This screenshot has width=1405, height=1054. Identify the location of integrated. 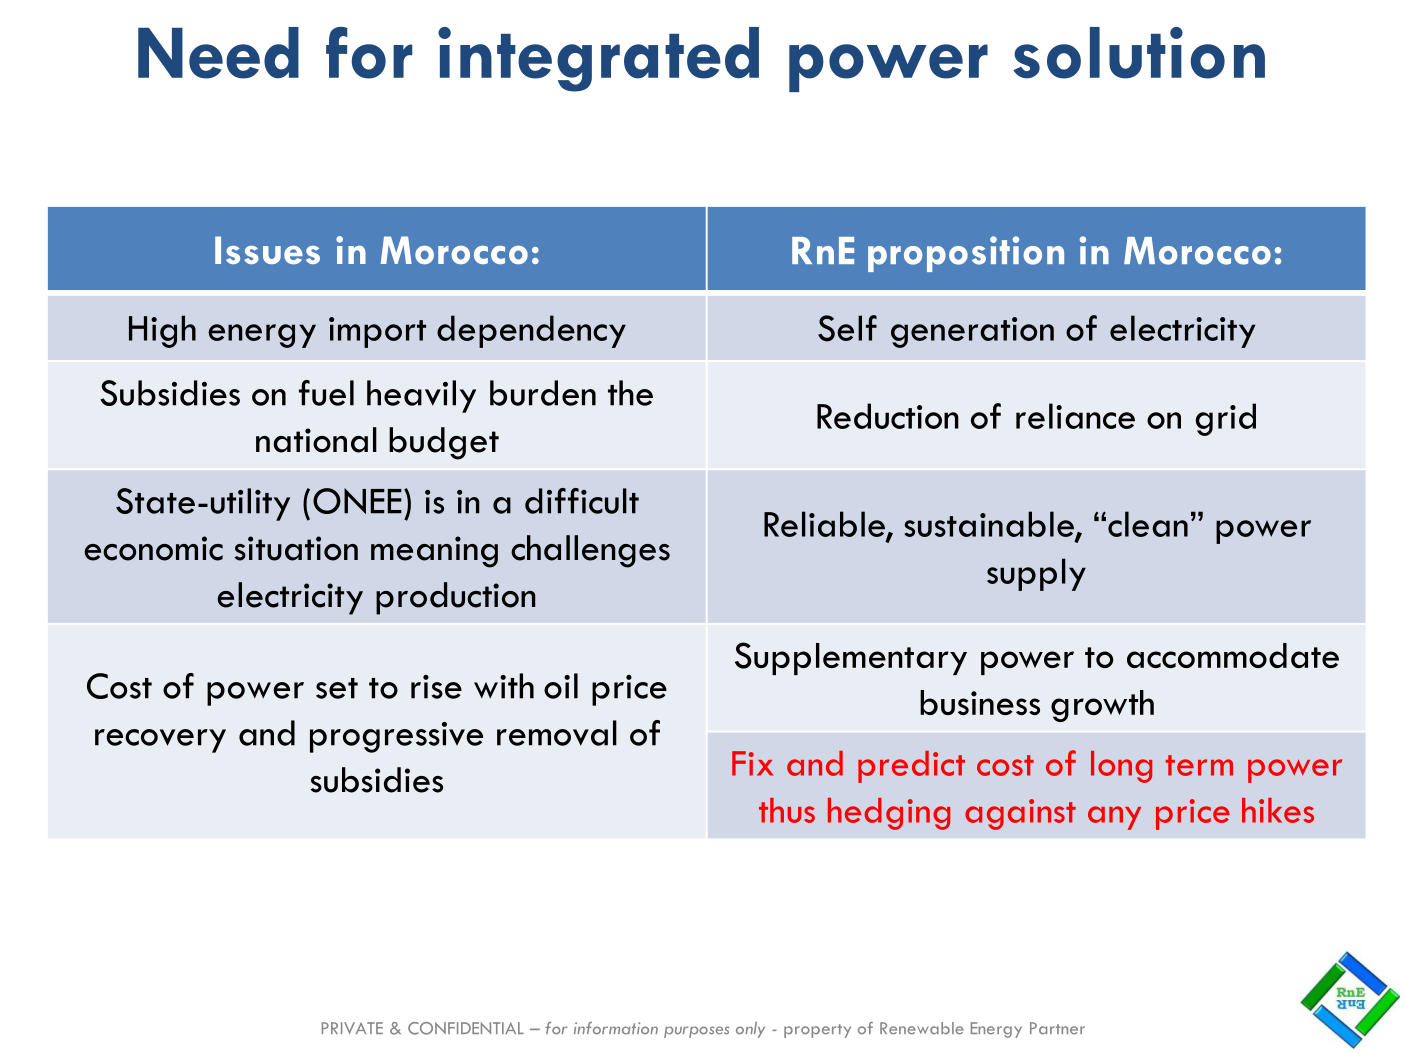
(598, 59).
